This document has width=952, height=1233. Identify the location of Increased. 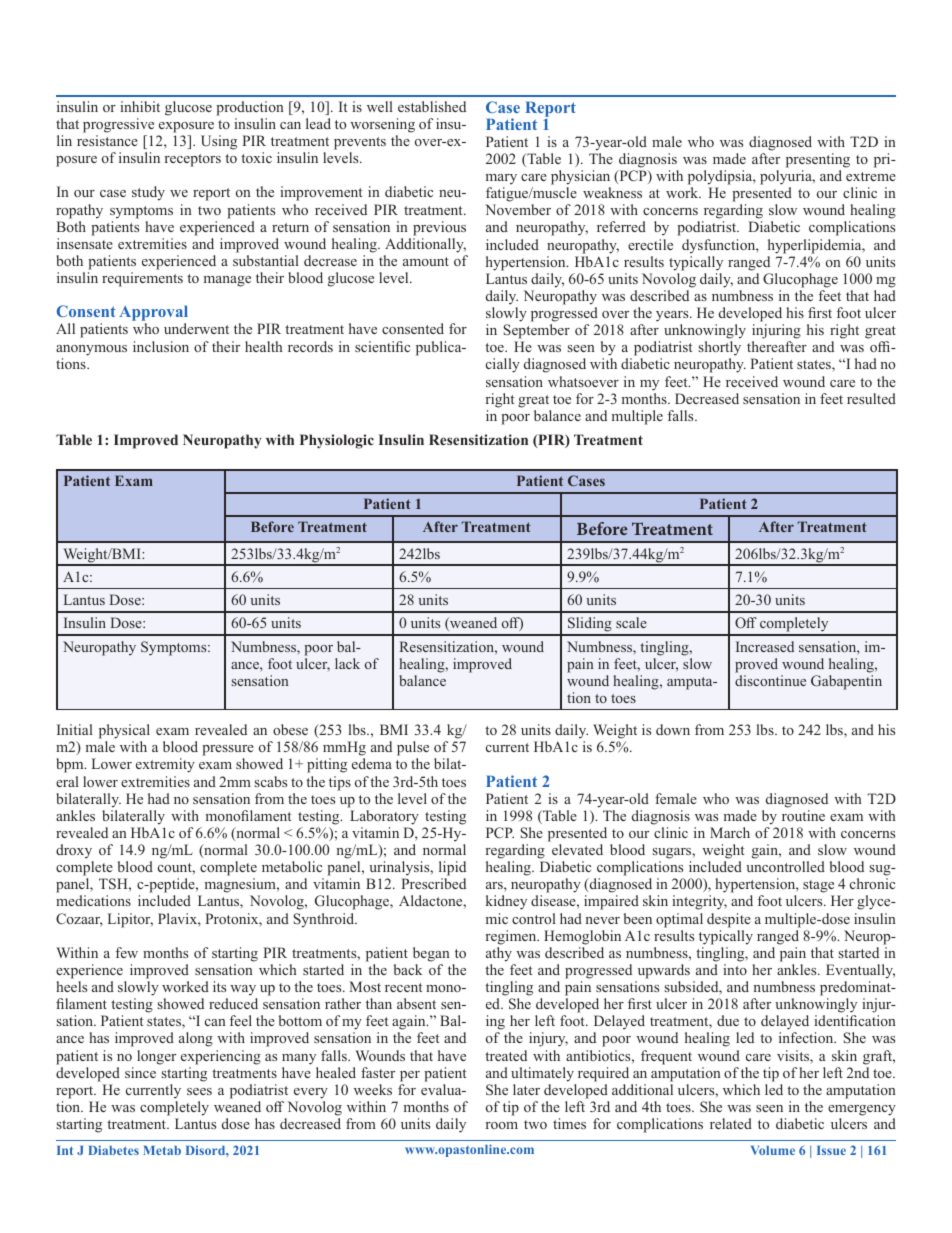
(765, 646).
